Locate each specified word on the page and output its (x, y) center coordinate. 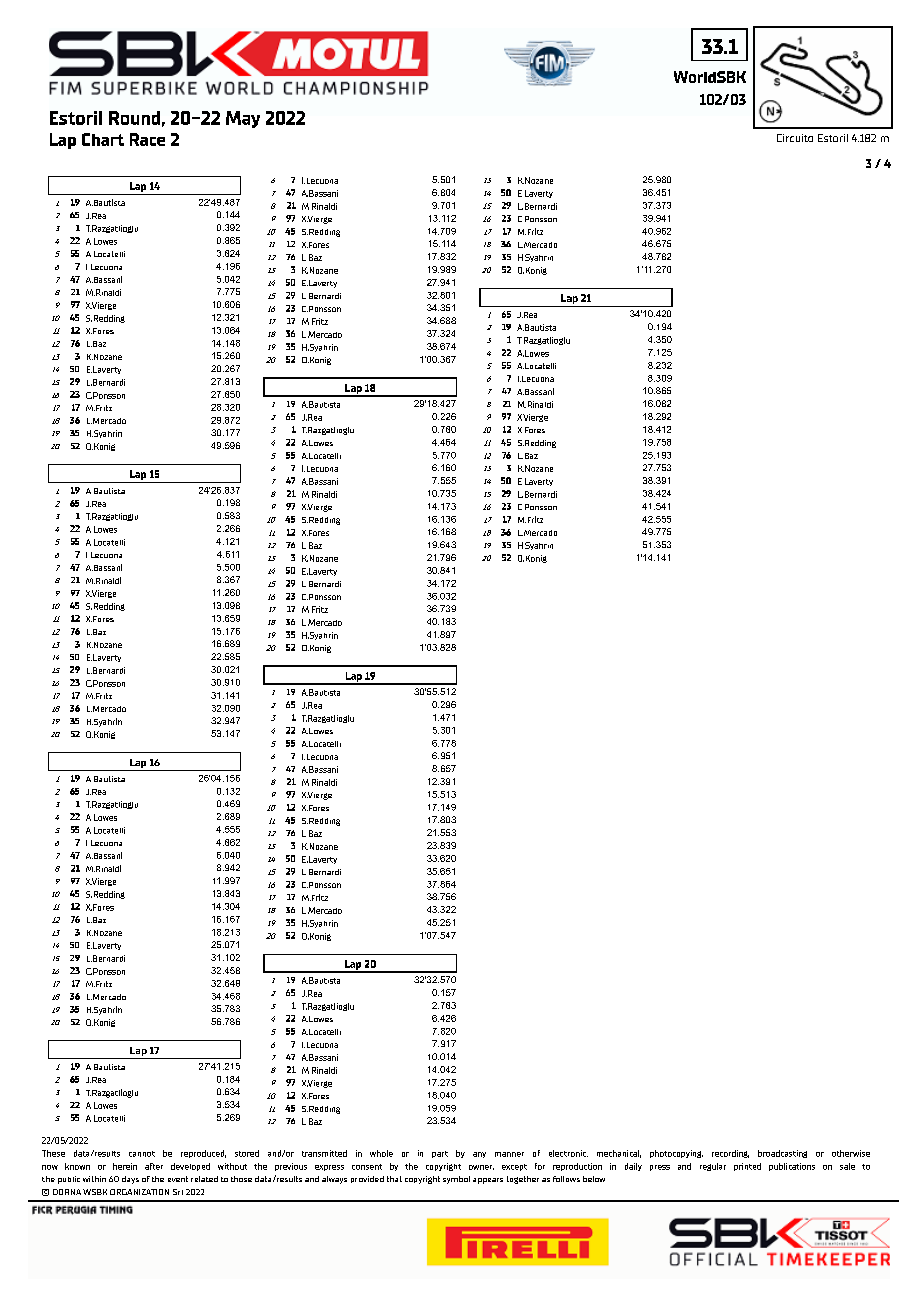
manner (509, 1154)
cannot (142, 1154)
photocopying (676, 1154)
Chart (103, 139)
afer (154, 1166)
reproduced (203, 1154)
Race (147, 139)
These (53, 1153)
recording (730, 1154)
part (440, 1154)
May (243, 119)
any (479, 1155)
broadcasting (782, 1154)
